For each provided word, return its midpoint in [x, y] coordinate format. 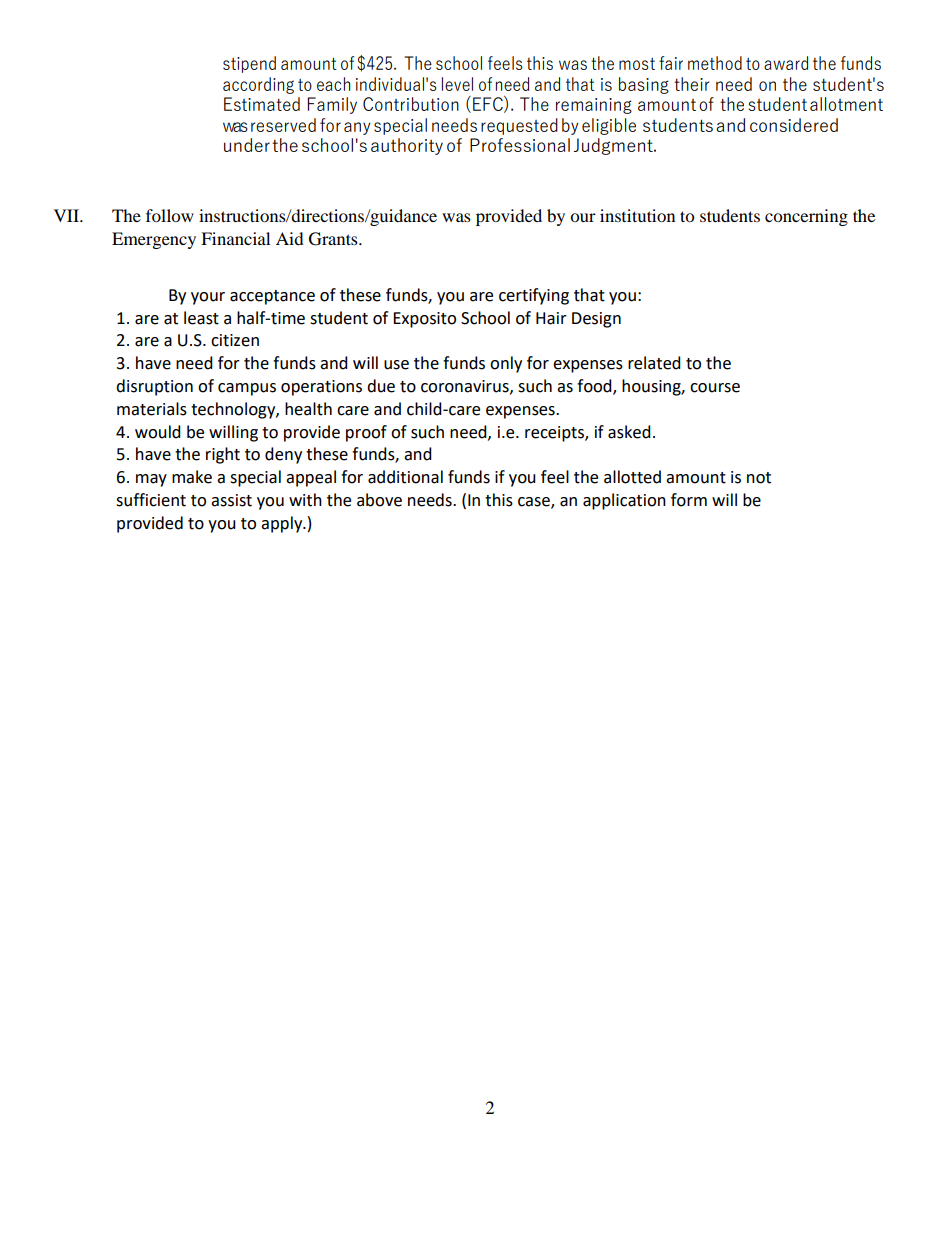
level [457, 84]
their [691, 84]
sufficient [151, 500]
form [689, 500]
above [379, 500]
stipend [249, 64]
